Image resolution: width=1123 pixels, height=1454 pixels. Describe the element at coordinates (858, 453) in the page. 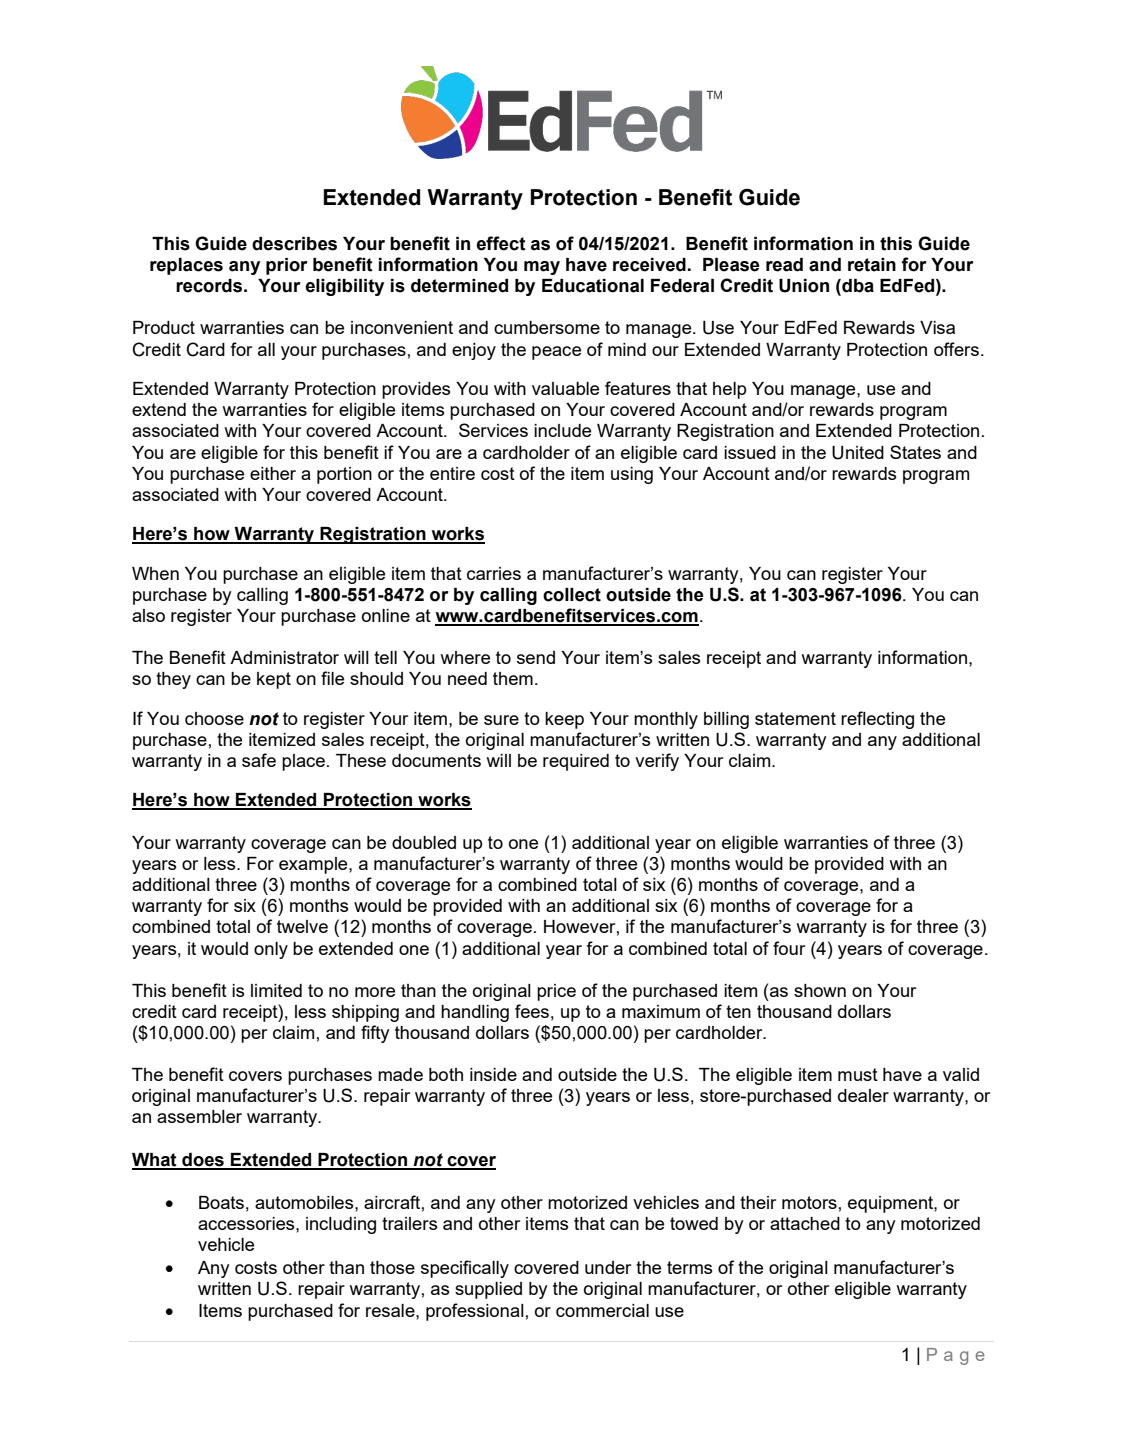

I see `United` at that location.
